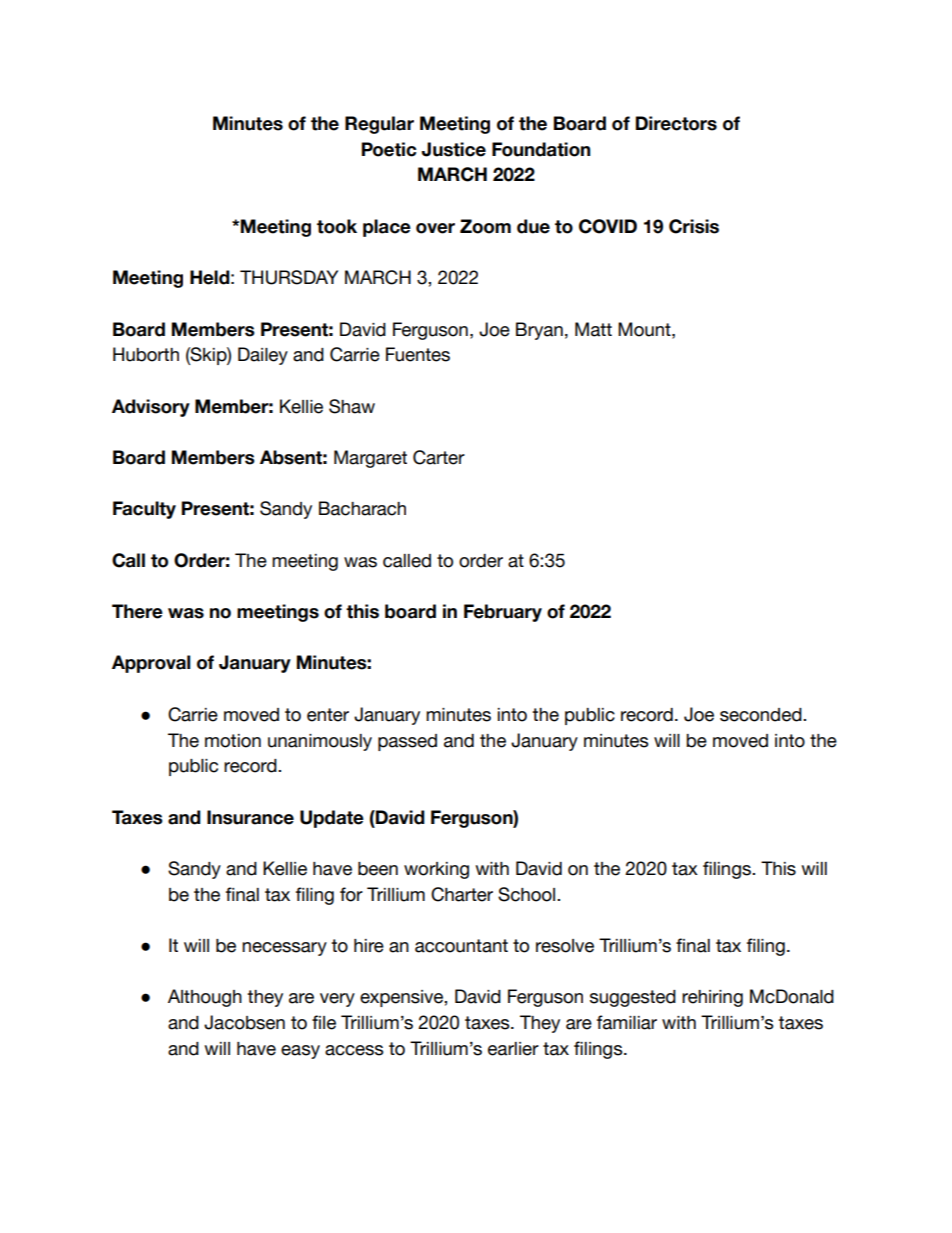 This page has width=952, height=1233. What do you see at coordinates (418, 354) in the page?
I see `Fuentes` at bounding box center [418, 354].
